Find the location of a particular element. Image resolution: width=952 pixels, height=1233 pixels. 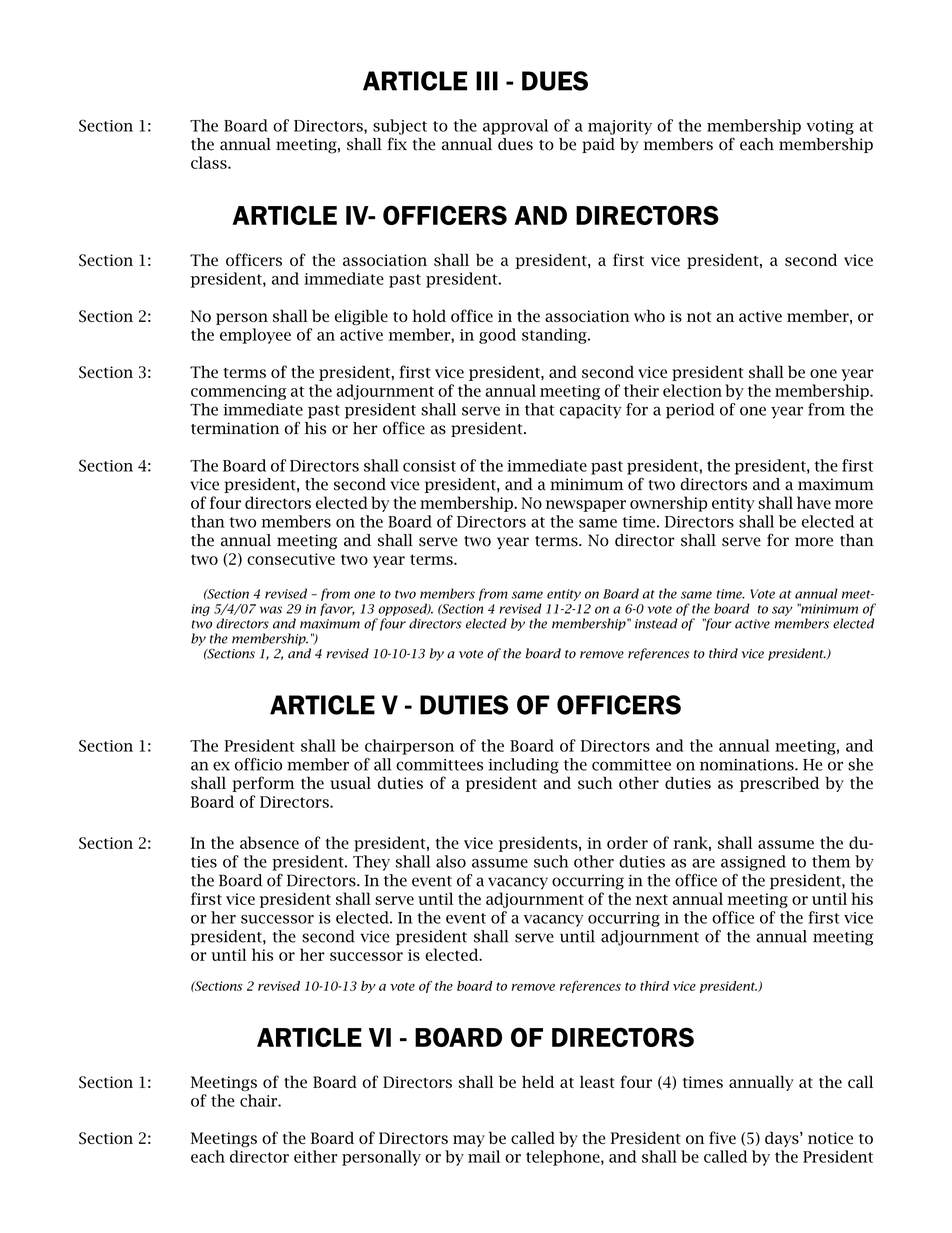

termination is located at coordinates (235, 428).
